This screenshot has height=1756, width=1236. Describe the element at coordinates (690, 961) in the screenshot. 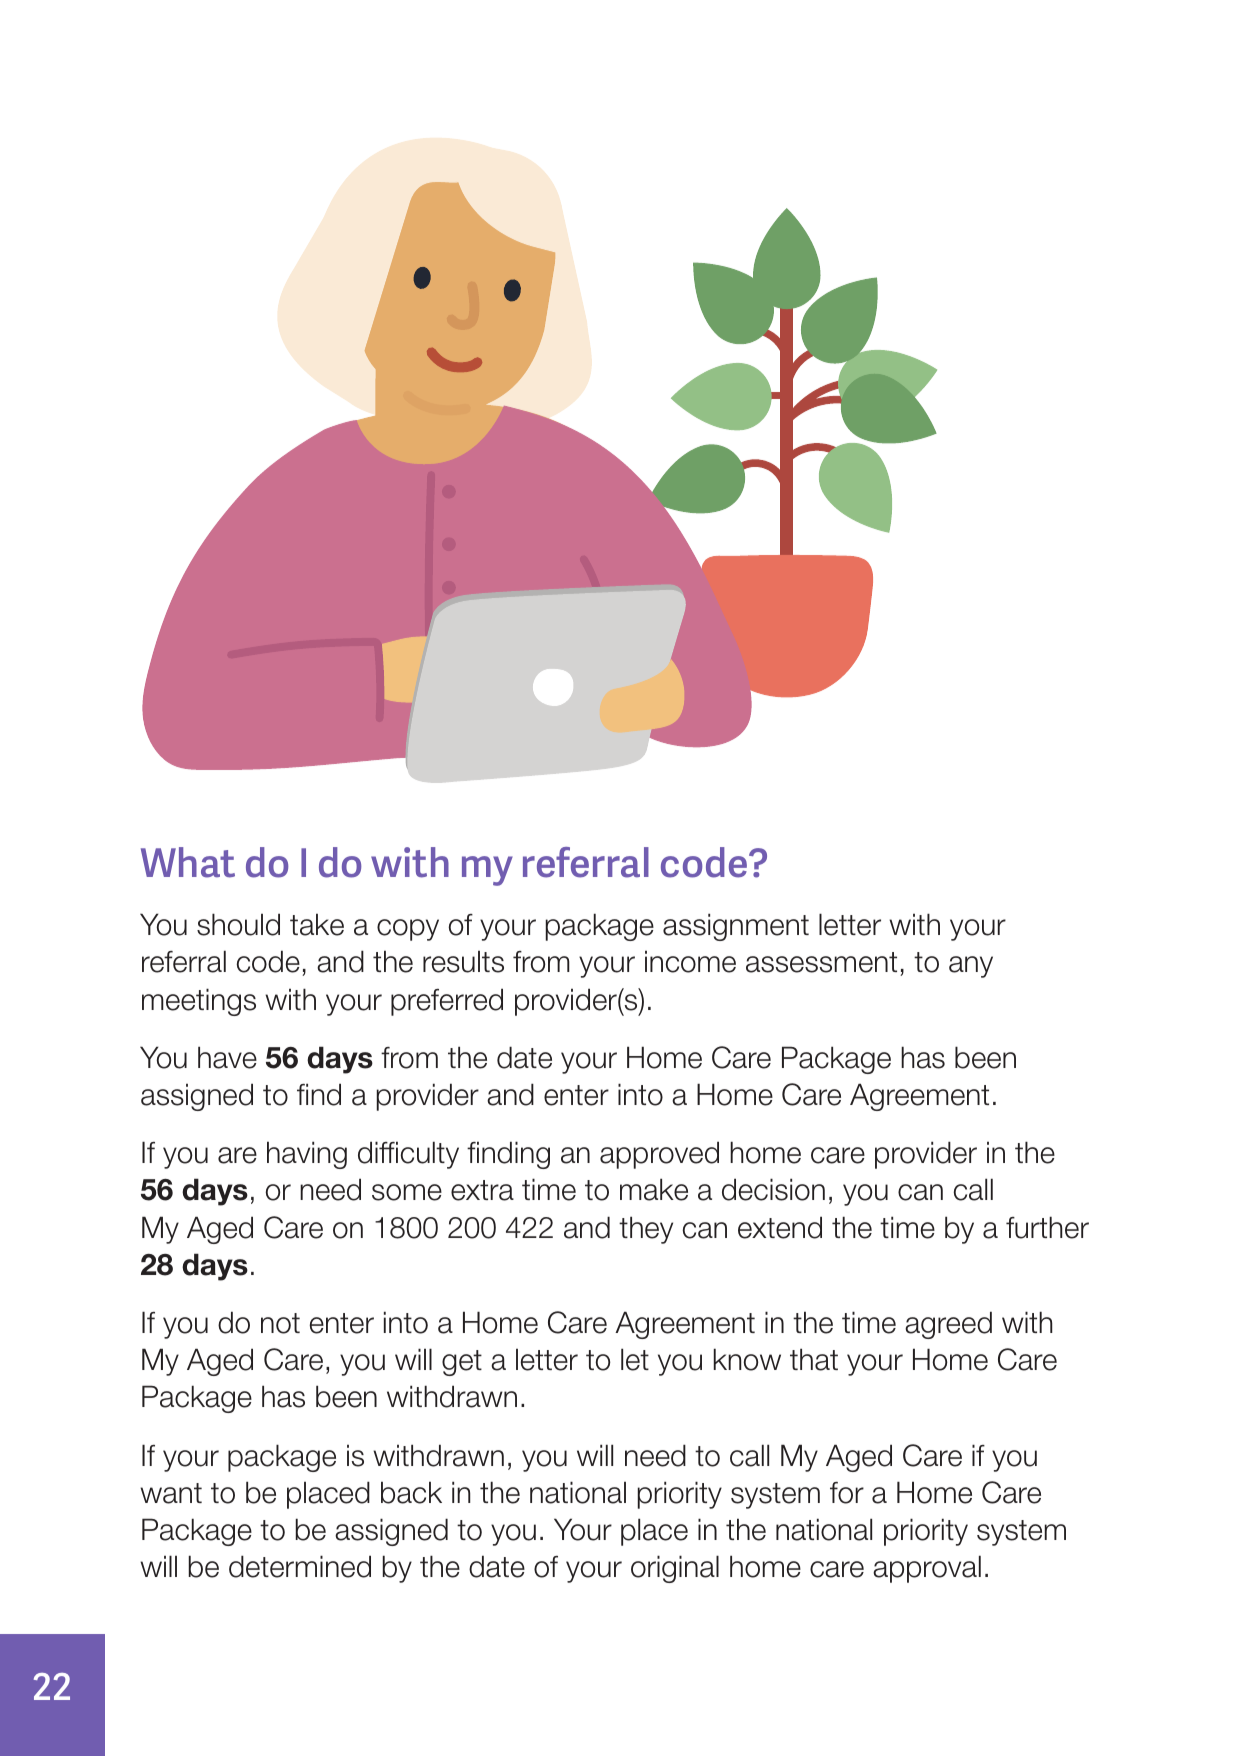

I see `income` at that location.
